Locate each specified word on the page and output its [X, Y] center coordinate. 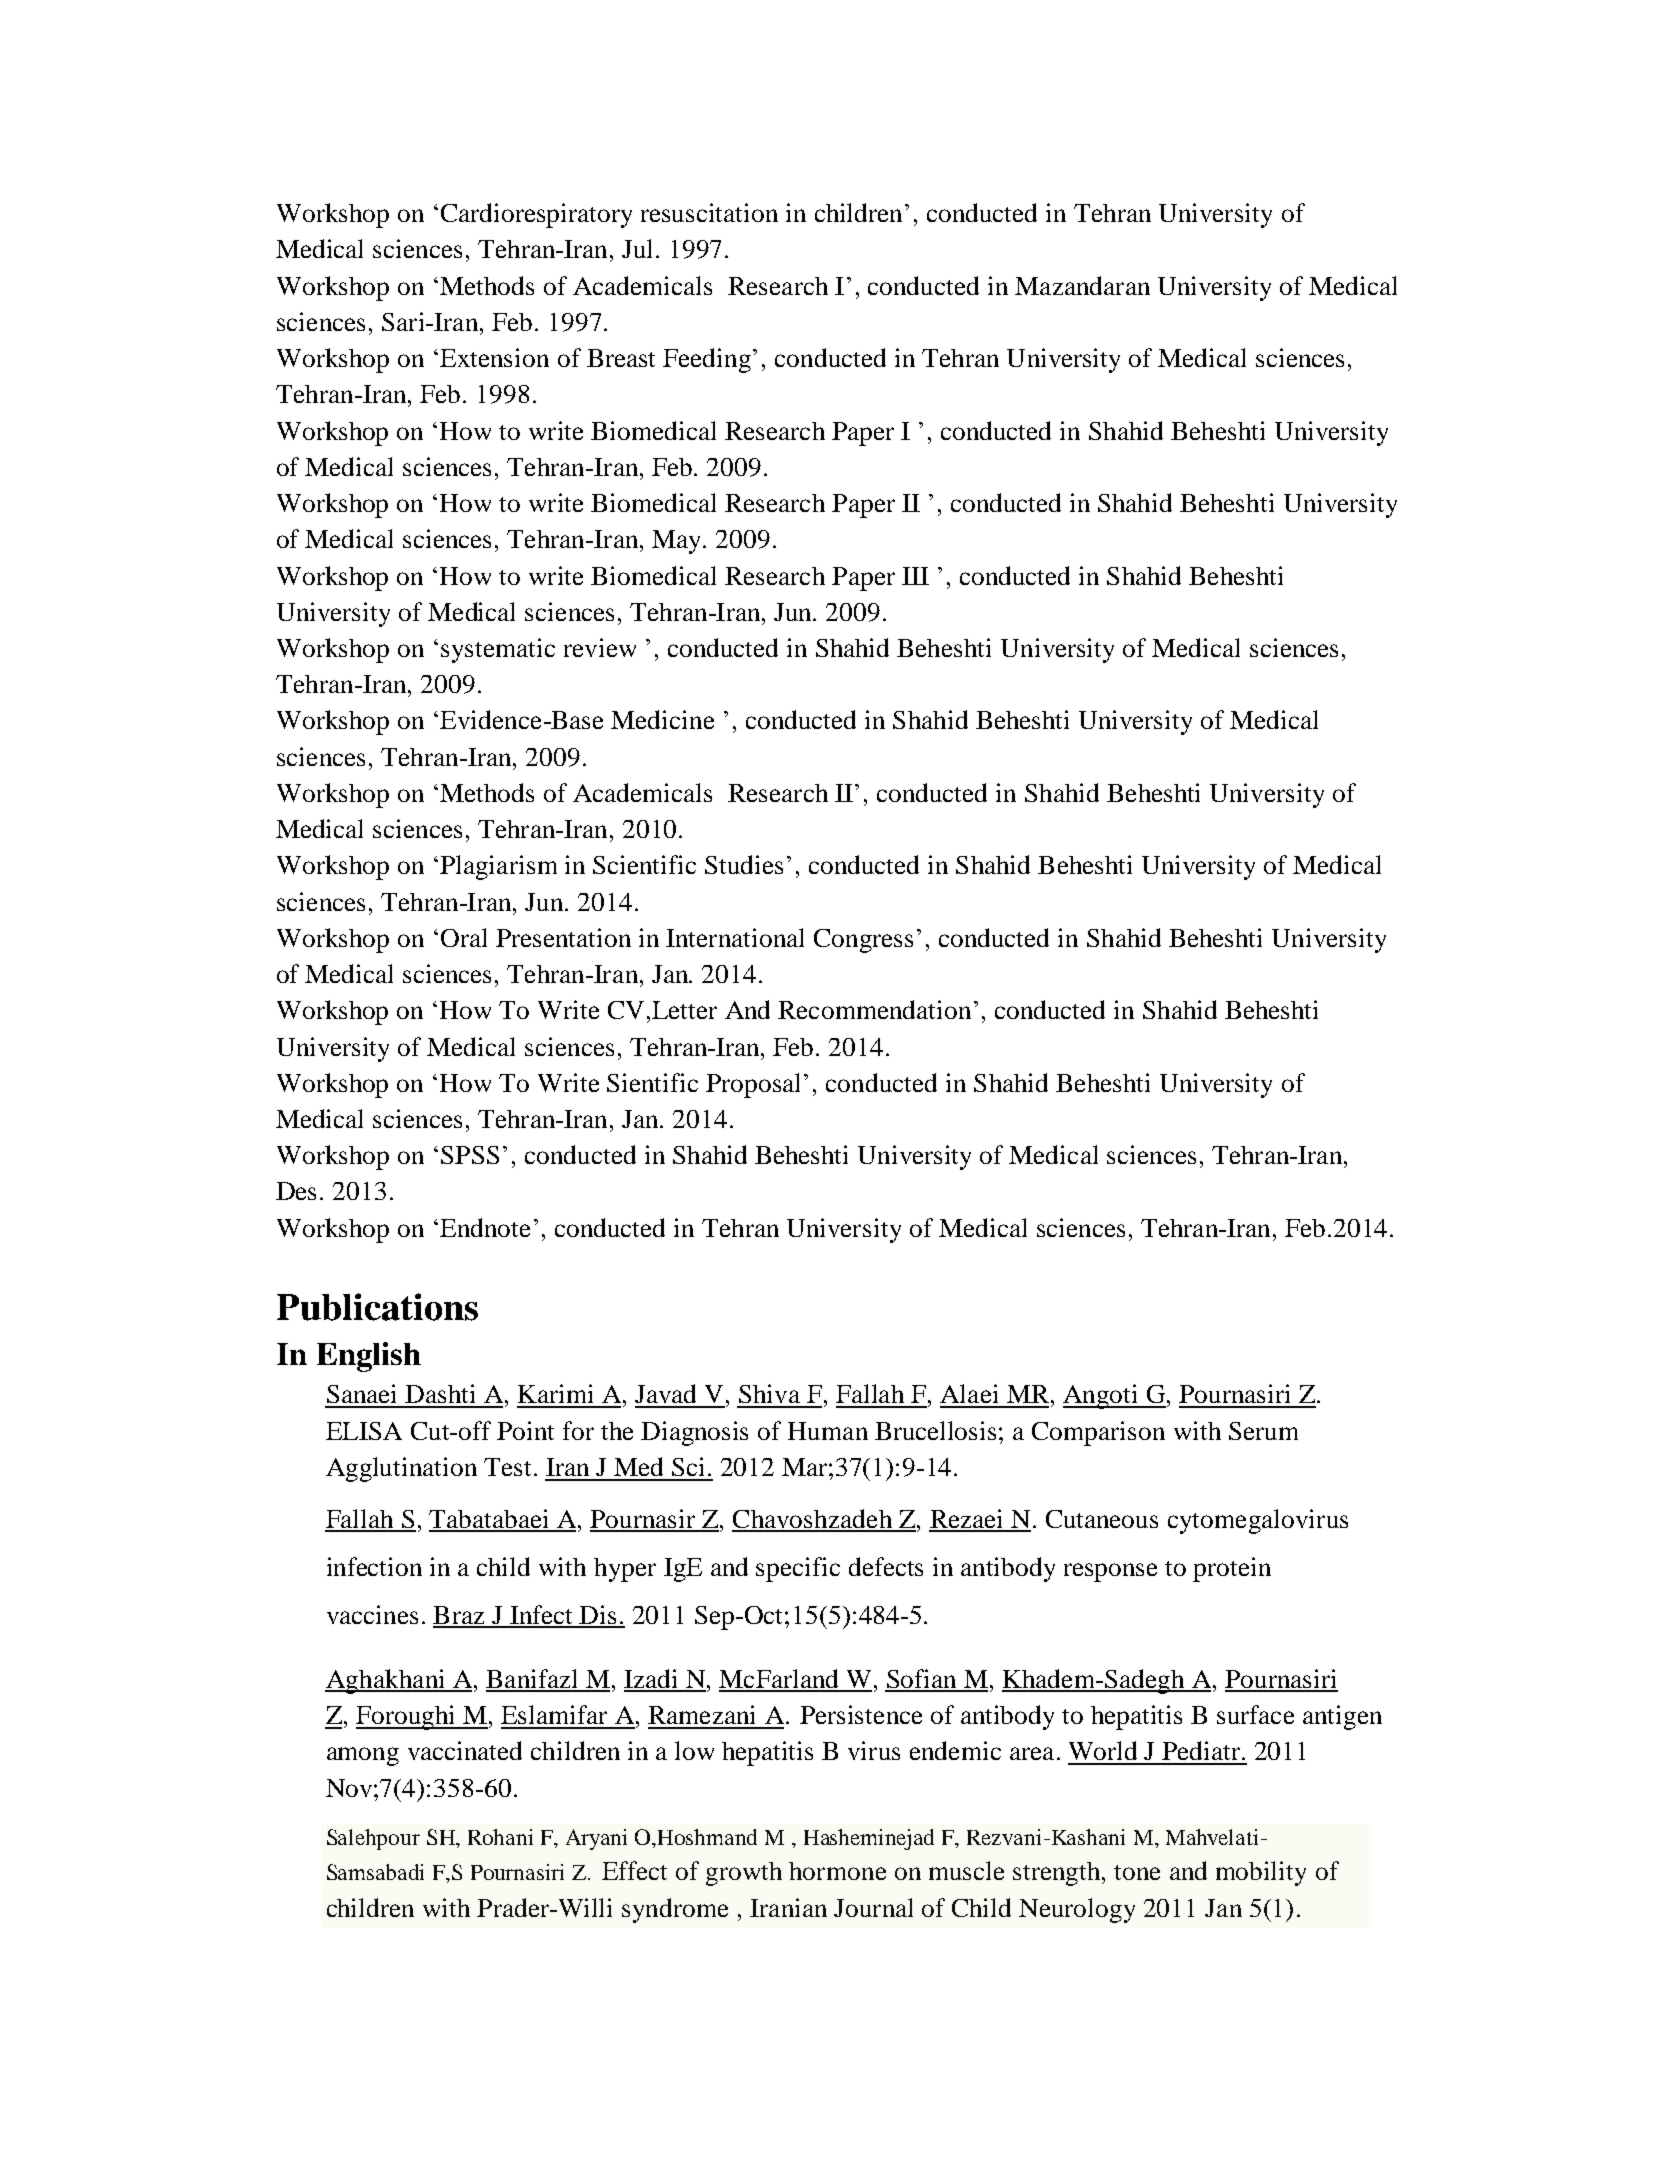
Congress [863, 941]
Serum [1263, 1431]
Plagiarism [498, 867]
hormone [837, 1871]
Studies [744, 864]
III [915, 576]
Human [828, 1431]
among [363, 1756]
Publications [377, 1307]
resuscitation [709, 212]
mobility [1261, 1873]
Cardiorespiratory [536, 215]
